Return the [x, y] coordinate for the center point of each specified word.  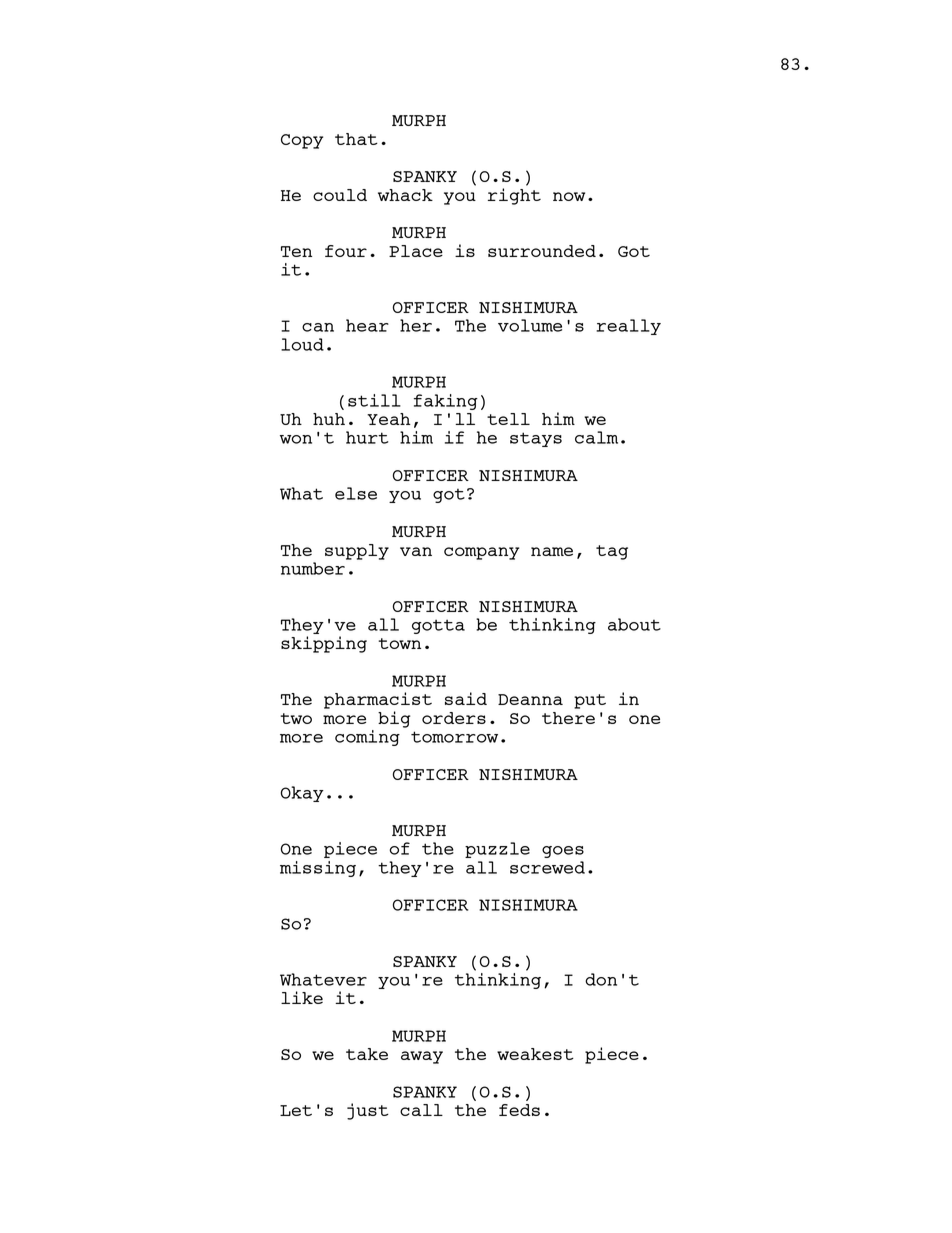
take [367, 1054]
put [590, 701]
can [318, 327]
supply [357, 552]
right [514, 196]
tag [612, 552]
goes [563, 852]
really [628, 327]
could [340, 195]
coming [367, 738]
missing [318, 869]
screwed [547, 867]
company [481, 553]
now [569, 196]
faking [446, 402]
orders [454, 718]
